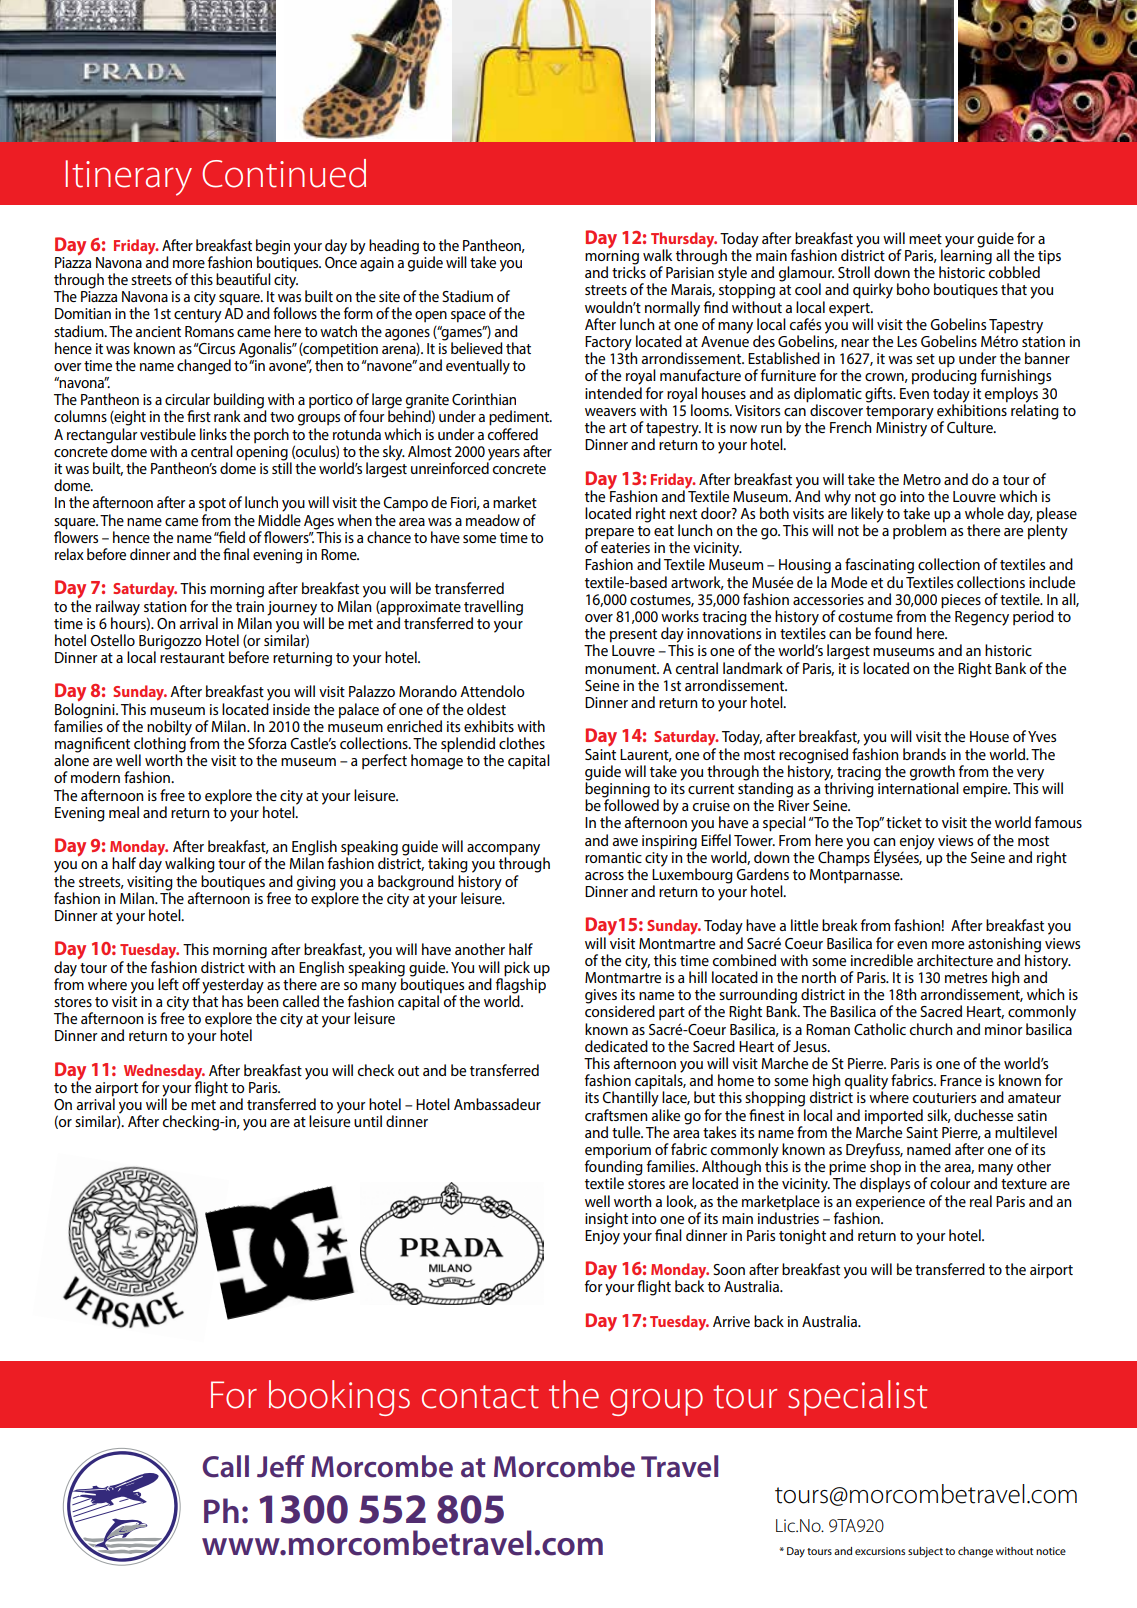  I want to click on France, so click(961, 1080).
